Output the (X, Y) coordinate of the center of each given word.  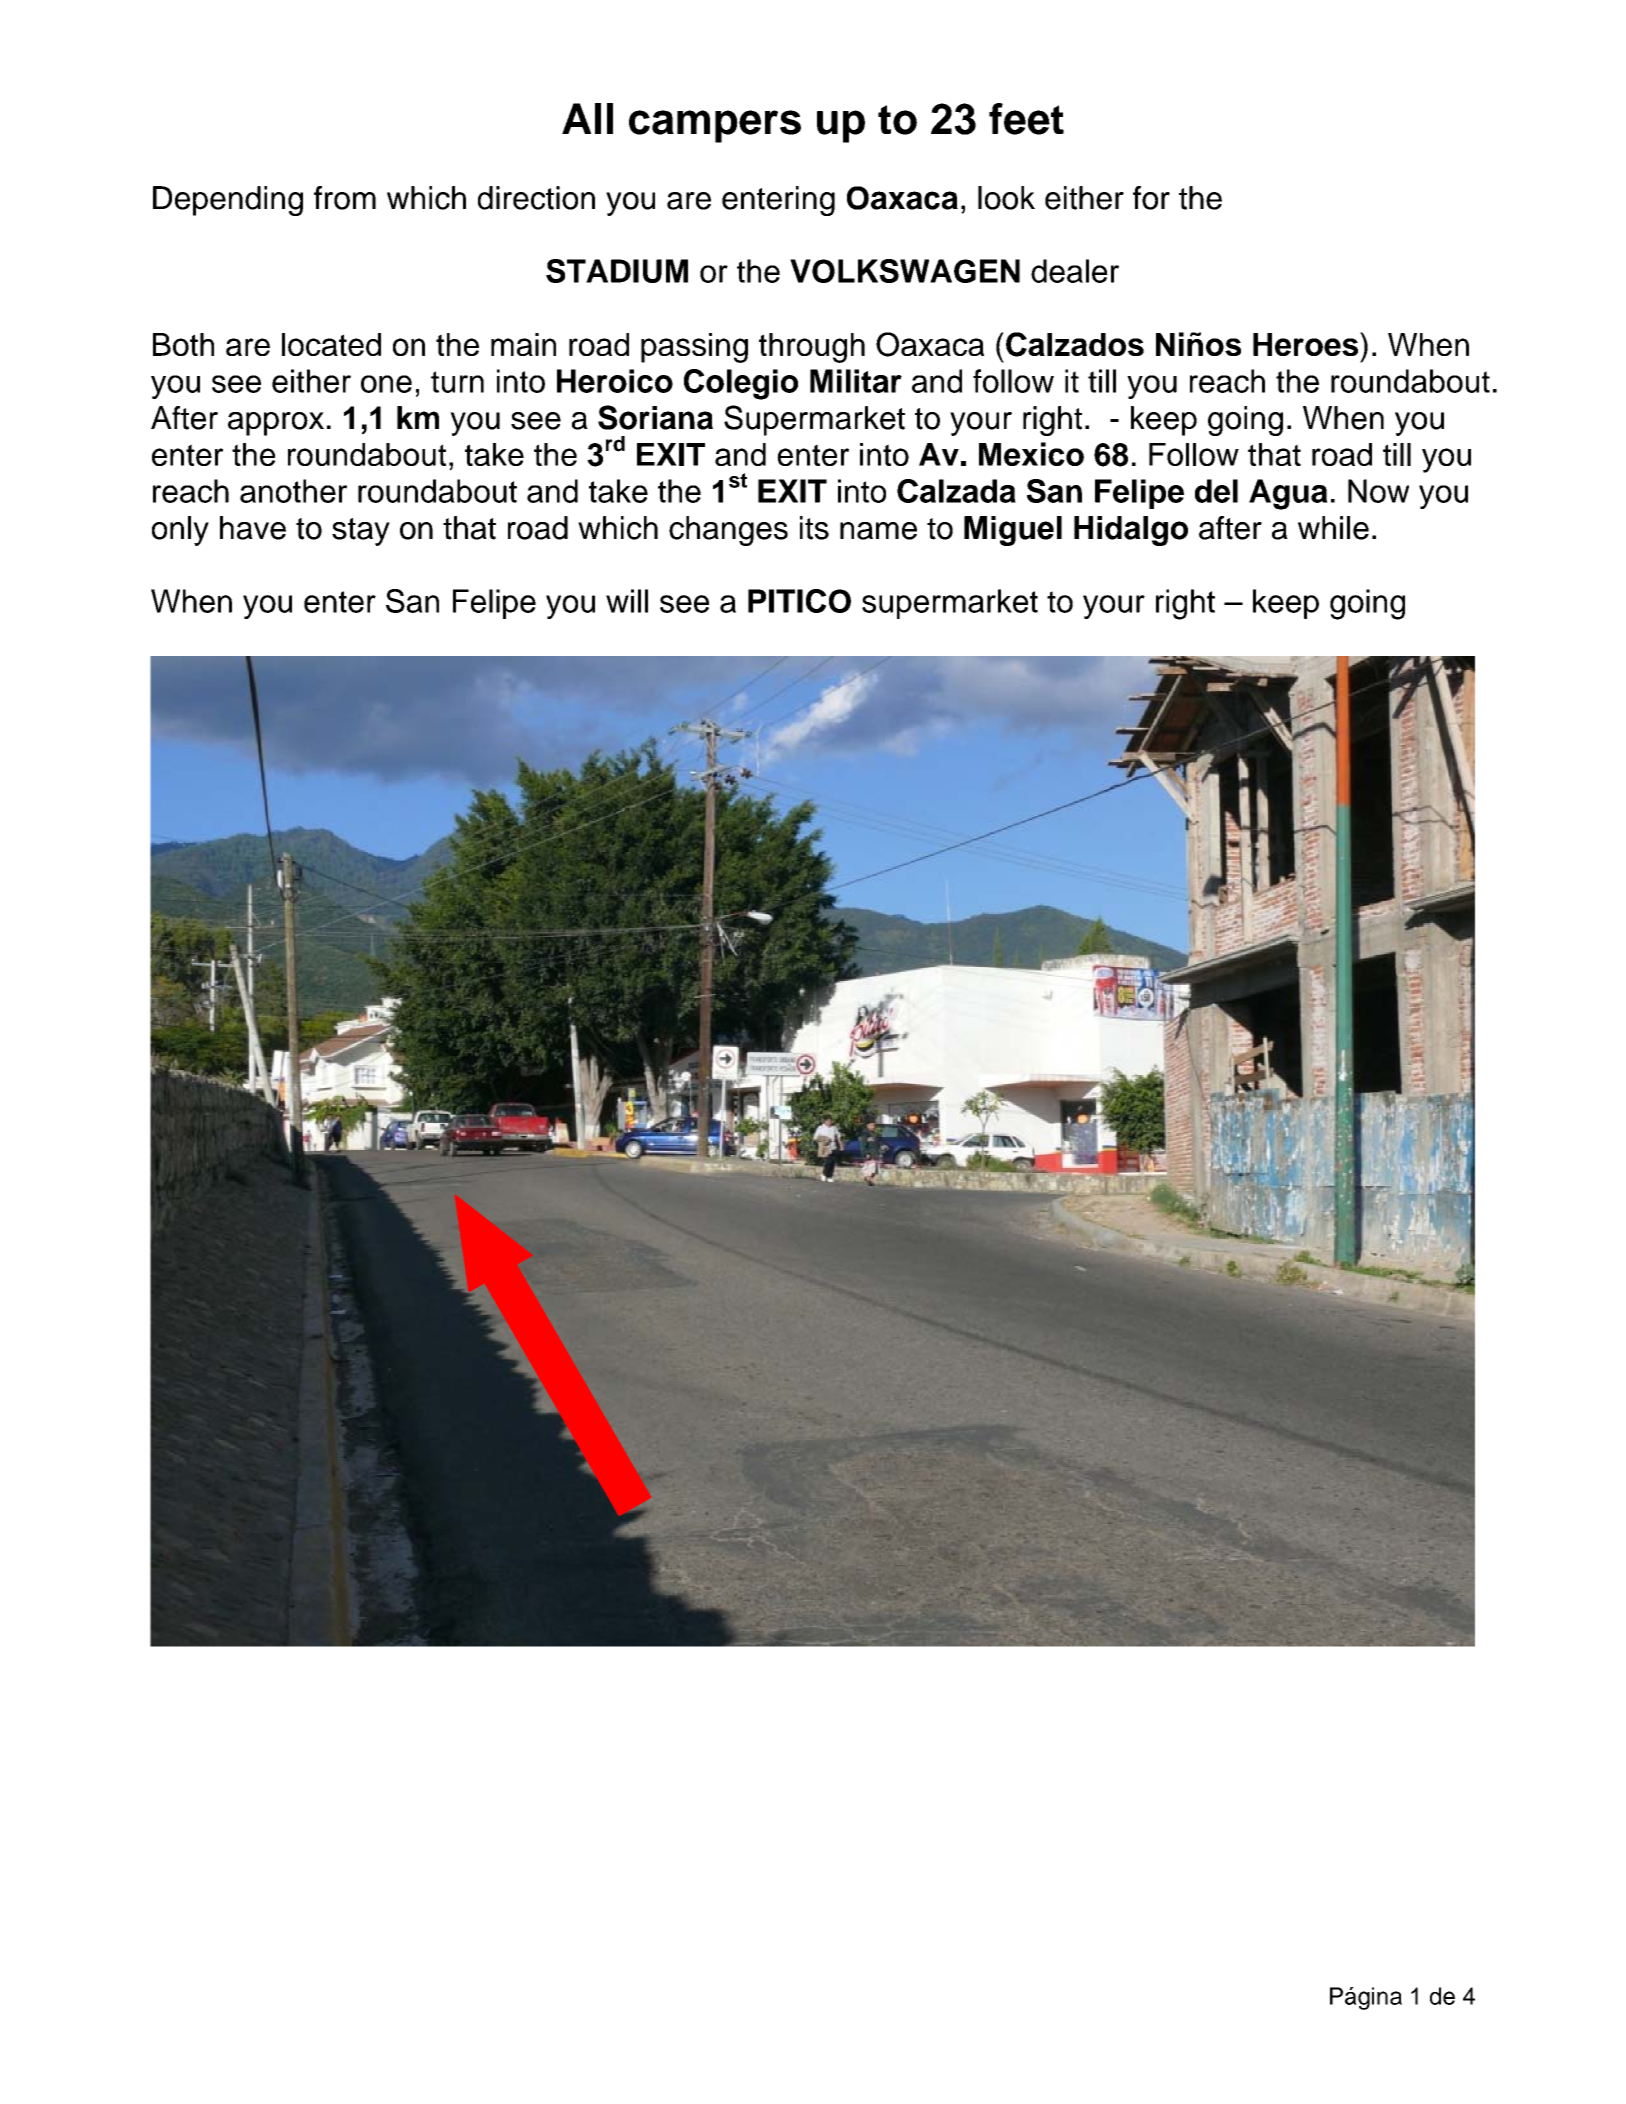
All (587, 118)
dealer (1075, 271)
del (1216, 491)
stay (361, 532)
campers (715, 126)
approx (276, 424)
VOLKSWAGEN (905, 271)
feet (1026, 119)
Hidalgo (1131, 531)
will (627, 601)
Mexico (1031, 454)
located (331, 344)
